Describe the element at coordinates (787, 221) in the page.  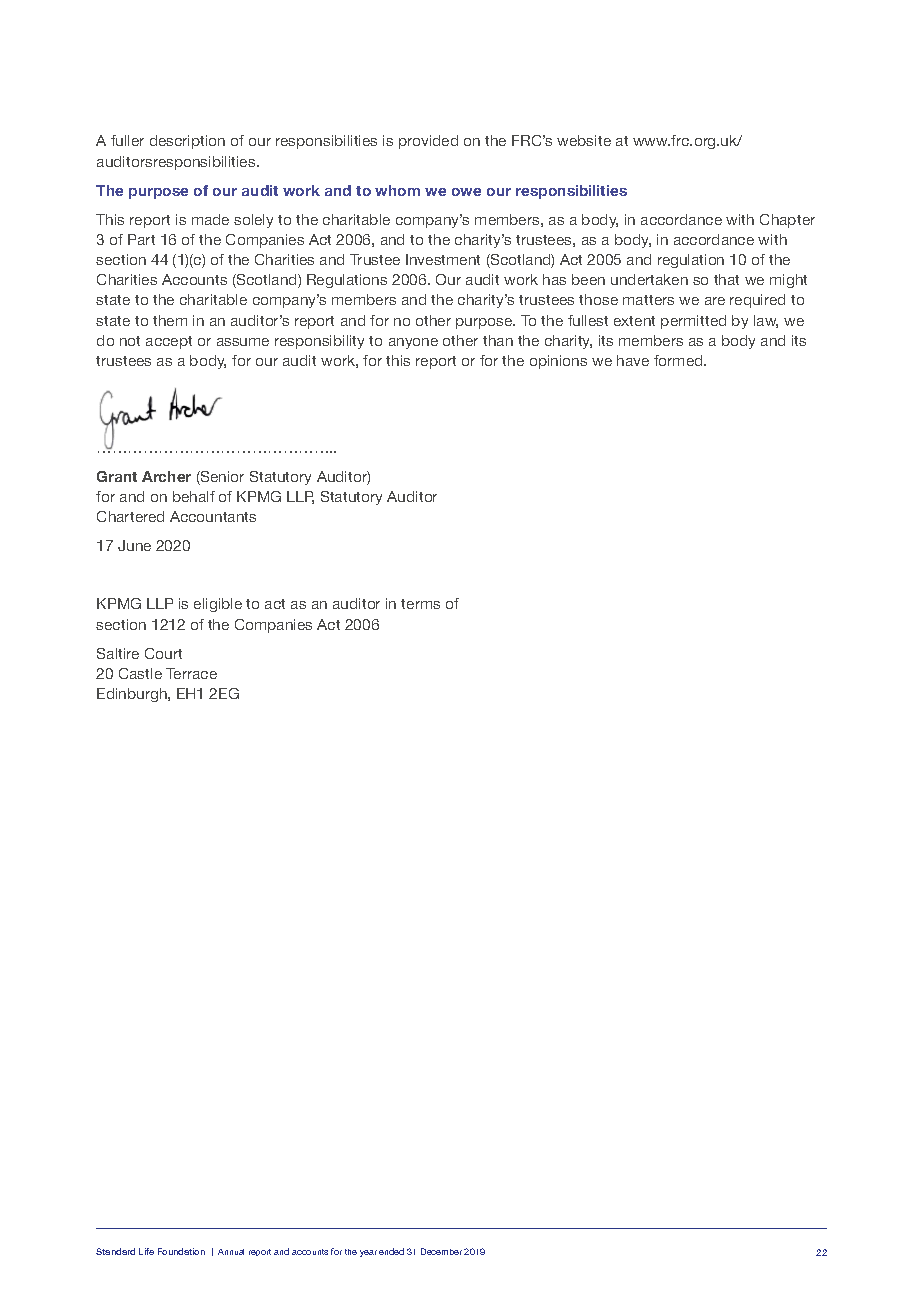
I see `Chapter` at that location.
